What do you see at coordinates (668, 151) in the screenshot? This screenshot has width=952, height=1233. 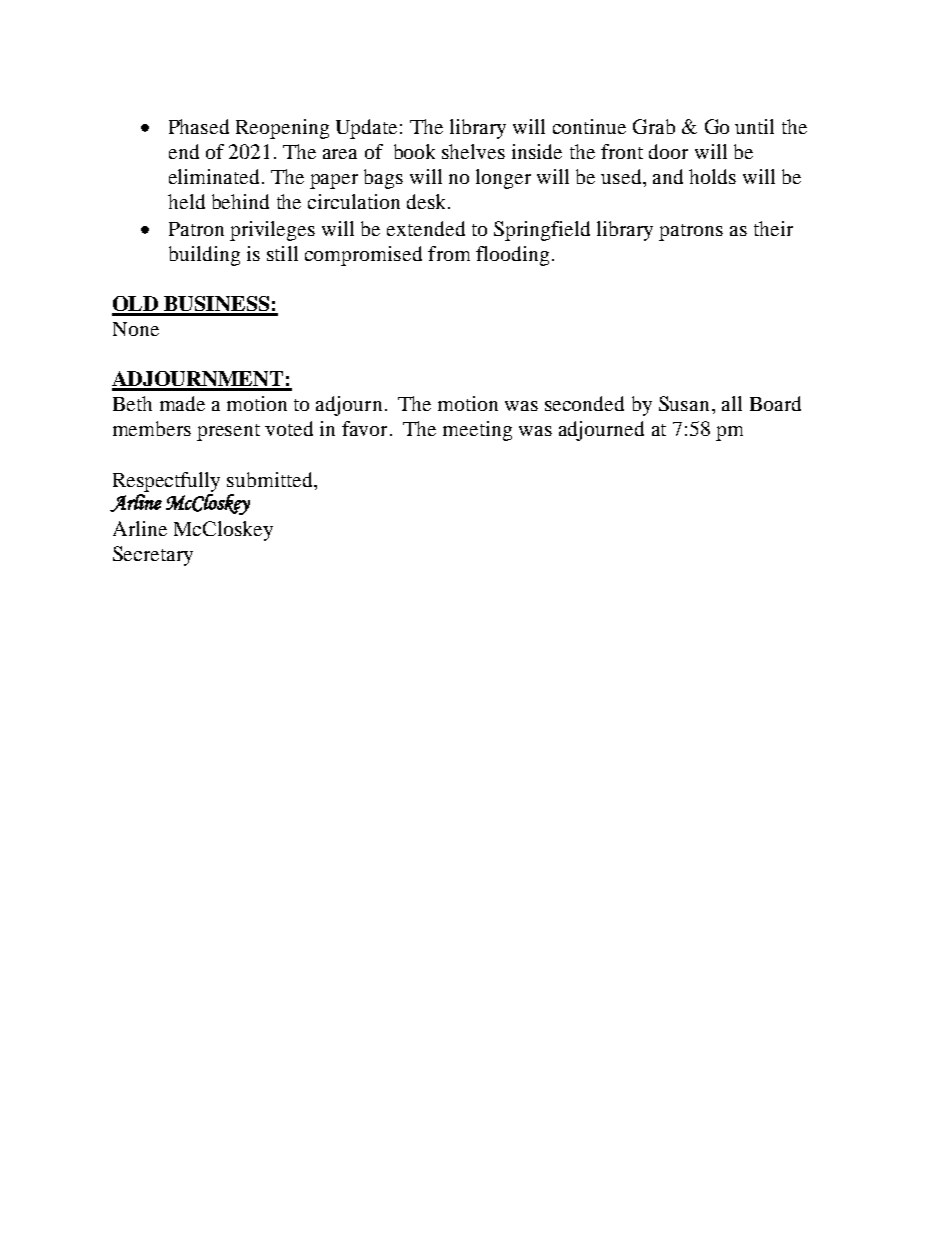 I see `door` at bounding box center [668, 151].
